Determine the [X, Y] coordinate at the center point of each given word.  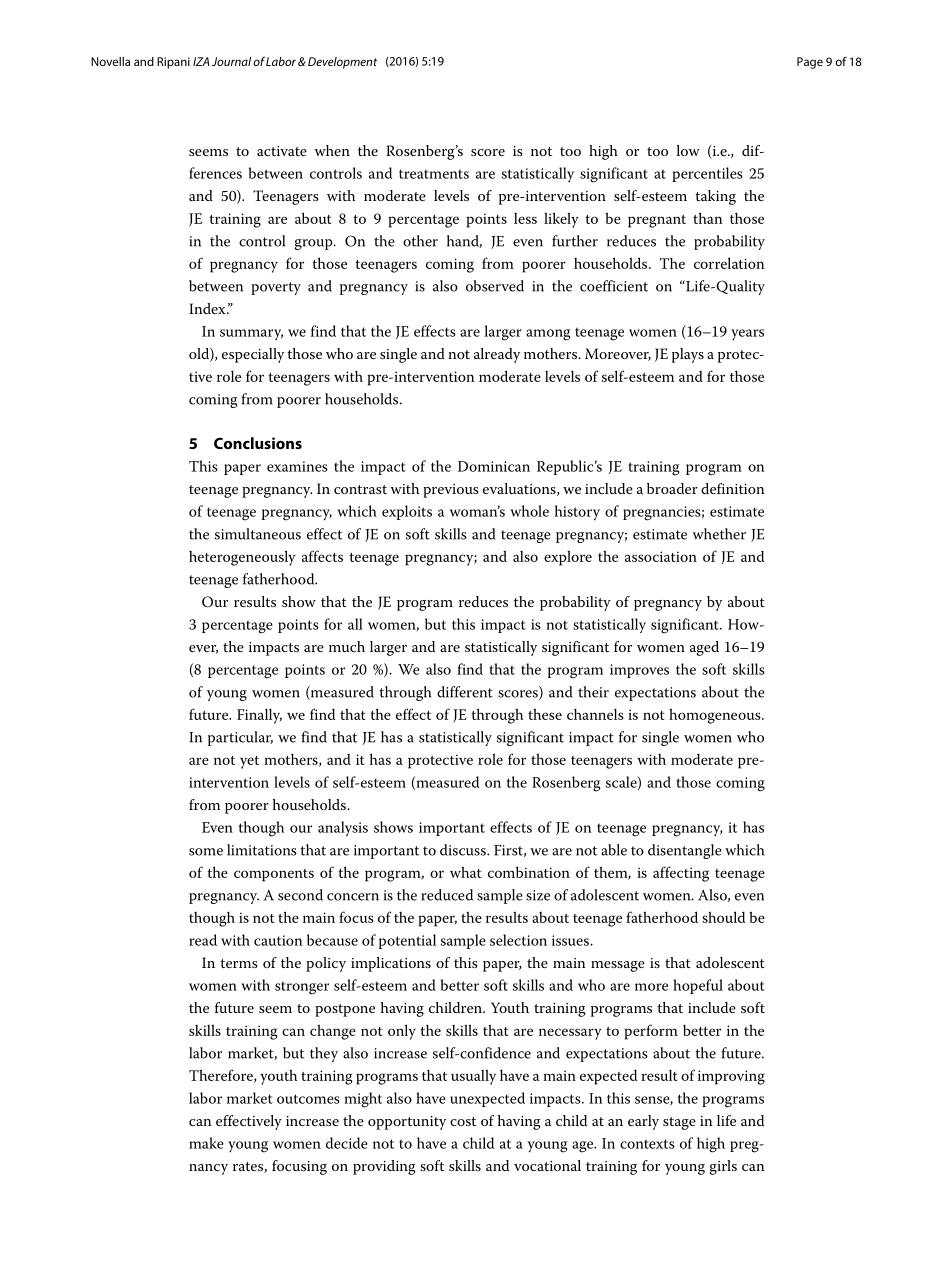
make [206, 1143]
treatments [434, 174]
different [465, 692]
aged [704, 648]
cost [463, 1121]
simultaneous [258, 534]
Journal [231, 61]
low [688, 150]
